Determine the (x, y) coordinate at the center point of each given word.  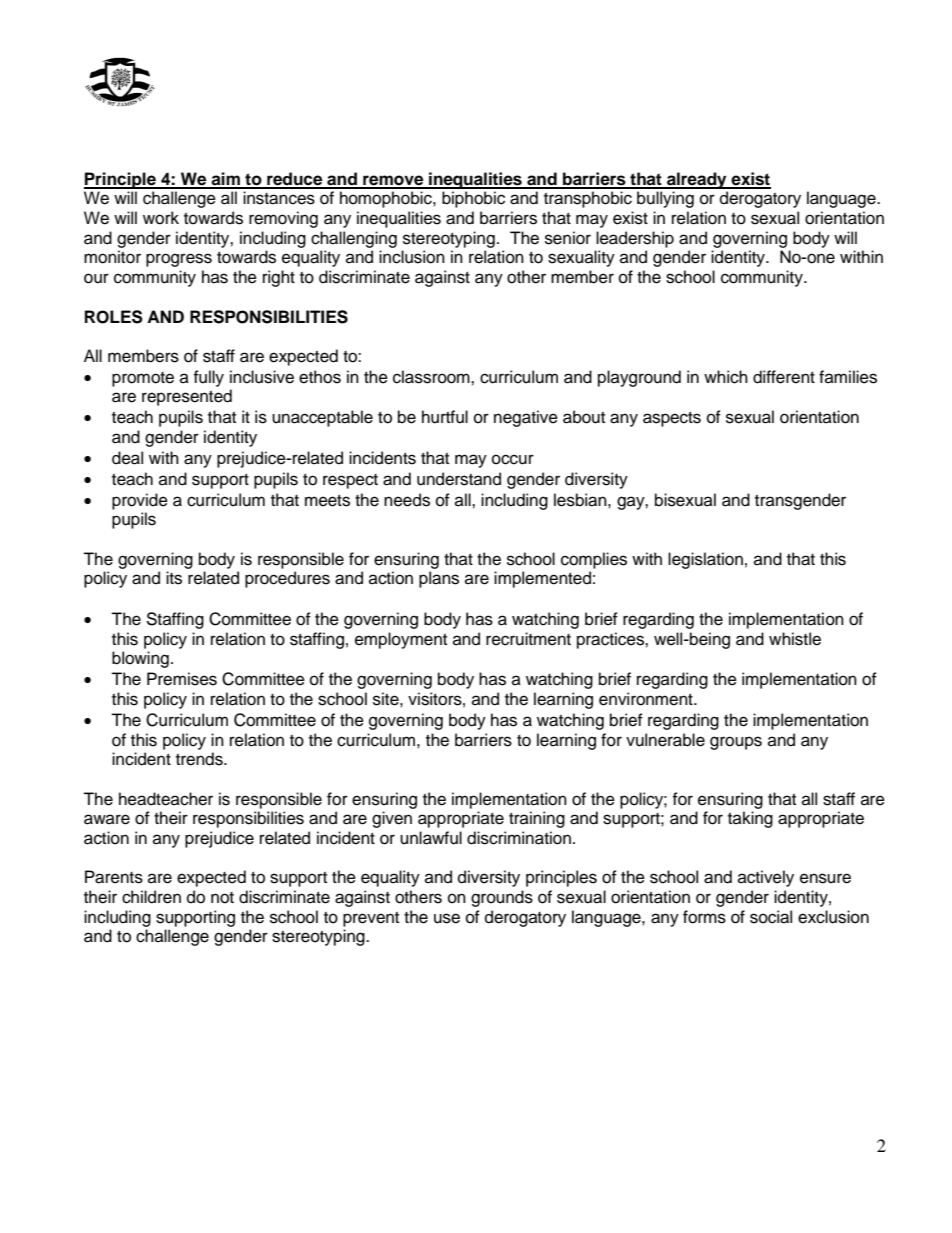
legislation (705, 560)
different (784, 377)
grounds (502, 898)
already (697, 180)
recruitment (528, 639)
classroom (432, 377)
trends (200, 759)
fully (208, 378)
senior (568, 238)
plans (439, 579)
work (161, 218)
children (151, 897)
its (174, 578)
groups (736, 743)
